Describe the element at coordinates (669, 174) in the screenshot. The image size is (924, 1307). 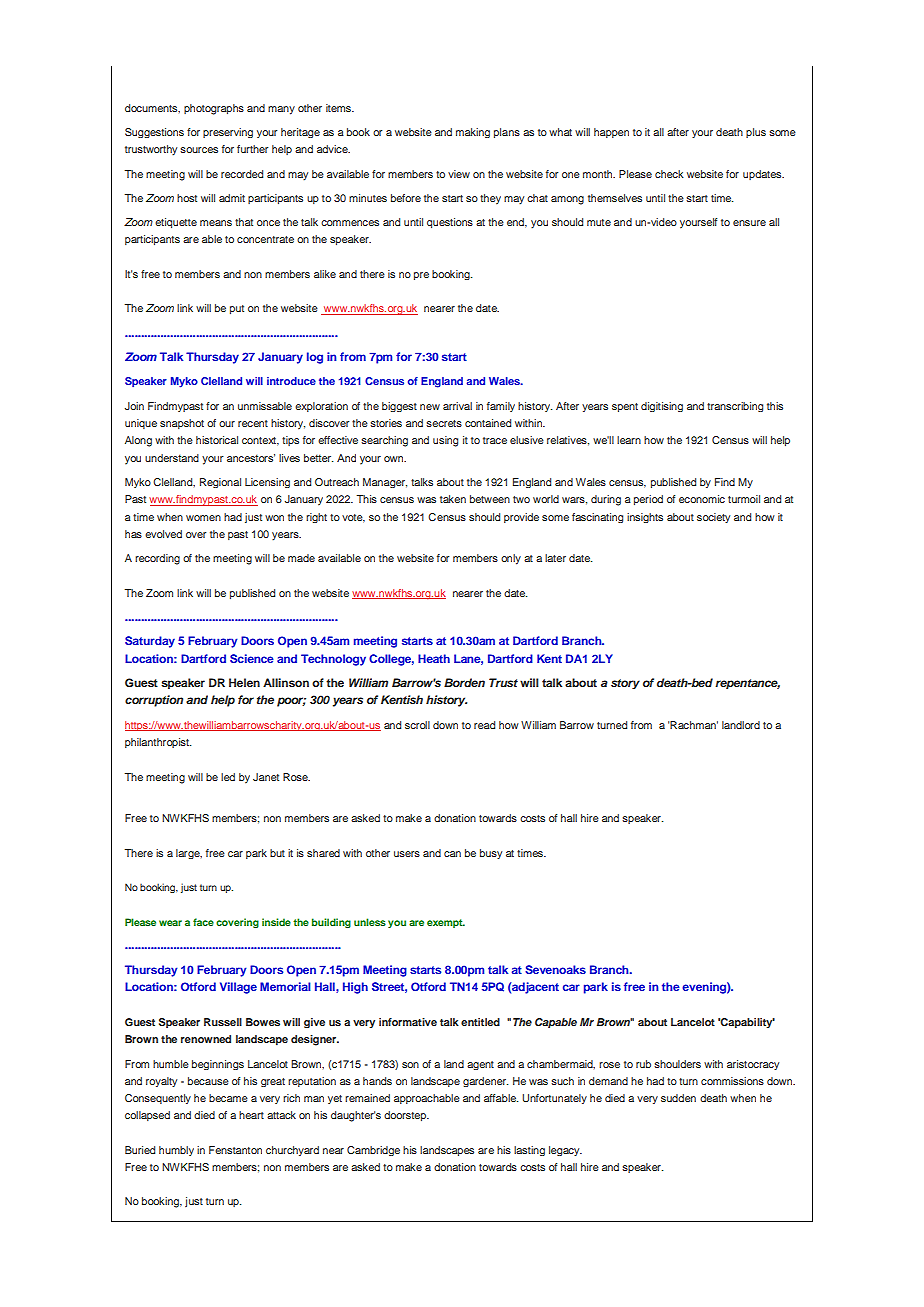
I see `check` at that location.
